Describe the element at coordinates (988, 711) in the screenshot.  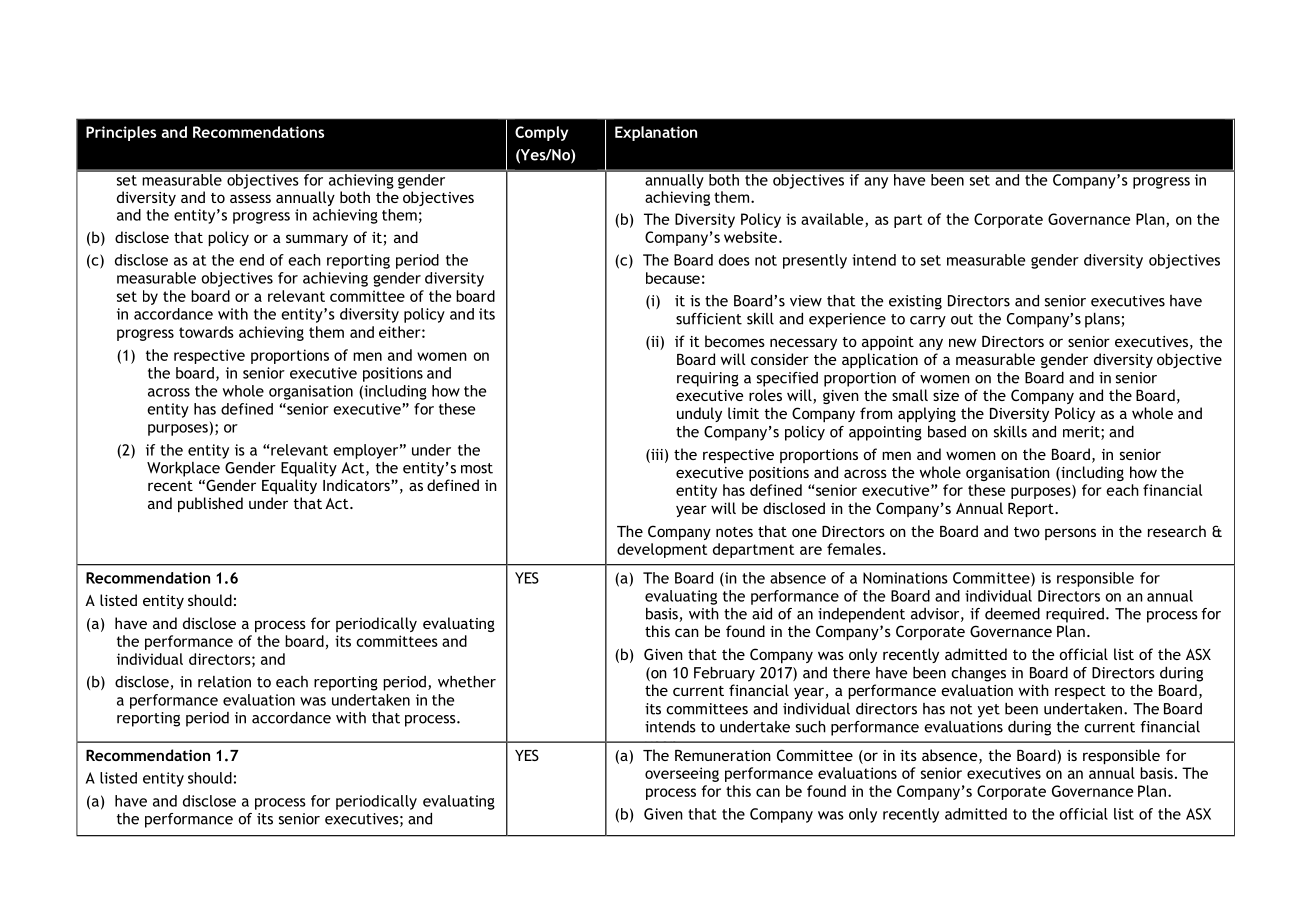
I see `yet` at that location.
